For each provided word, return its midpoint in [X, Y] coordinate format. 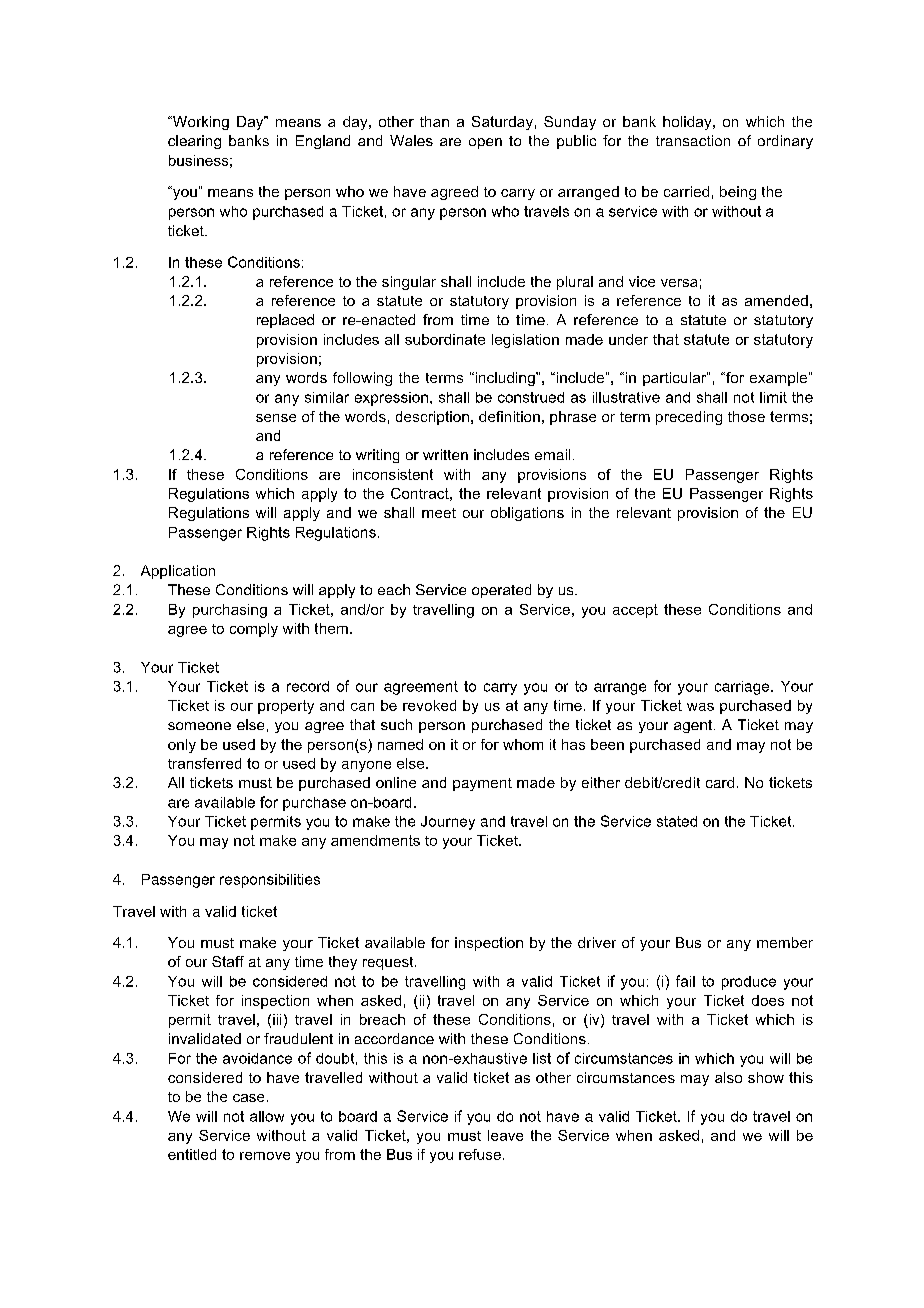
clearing [194, 142]
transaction [693, 140]
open [485, 143]
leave [505, 1135]
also [728, 1077]
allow [267, 1116]
